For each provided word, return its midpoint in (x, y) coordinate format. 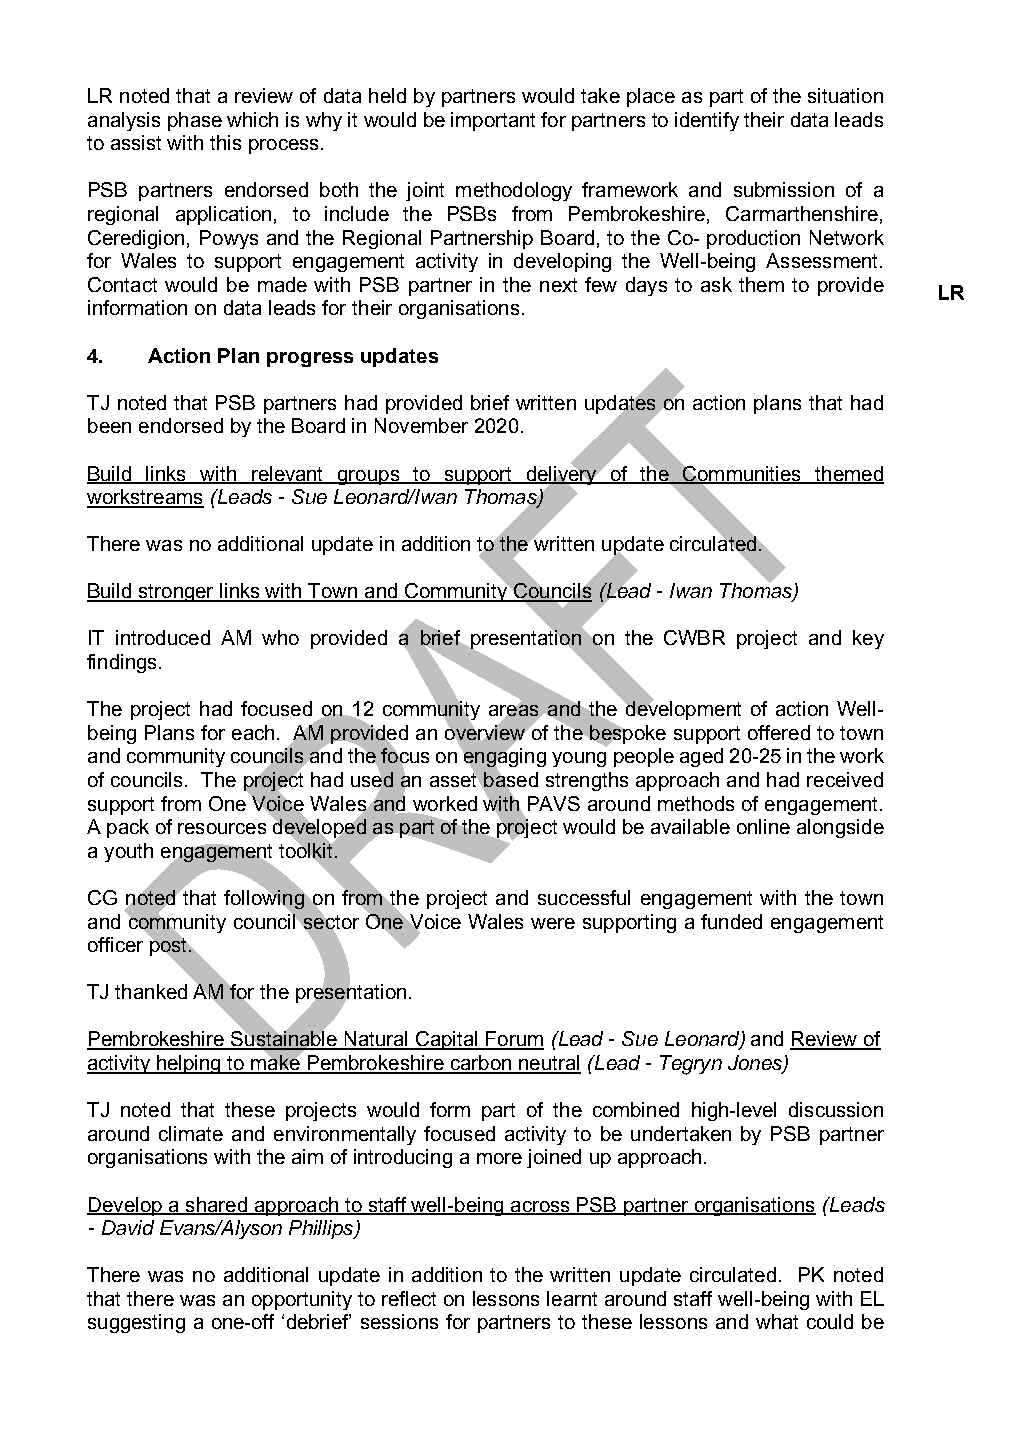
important (493, 121)
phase (195, 121)
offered (779, 732)
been (109, 425)
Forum (514, 1040)
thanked (151, 991)
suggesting (136, 1323)
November (421, 425)
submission (784, 189)
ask (716, 284)
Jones (756, 1064)
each (253, 732)
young (579, 759)
